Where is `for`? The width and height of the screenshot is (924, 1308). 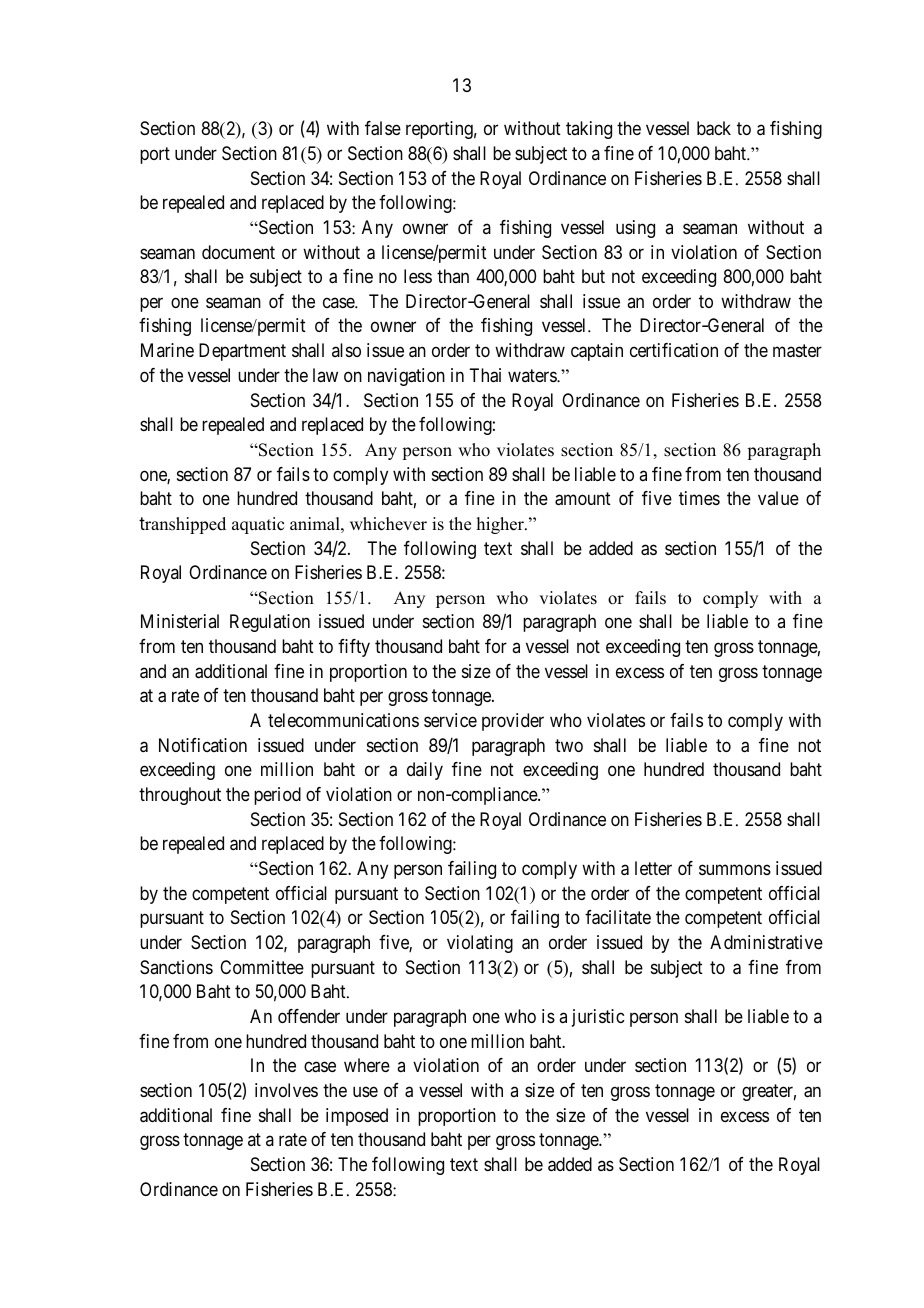 for is located at coordinates (496, 646).
